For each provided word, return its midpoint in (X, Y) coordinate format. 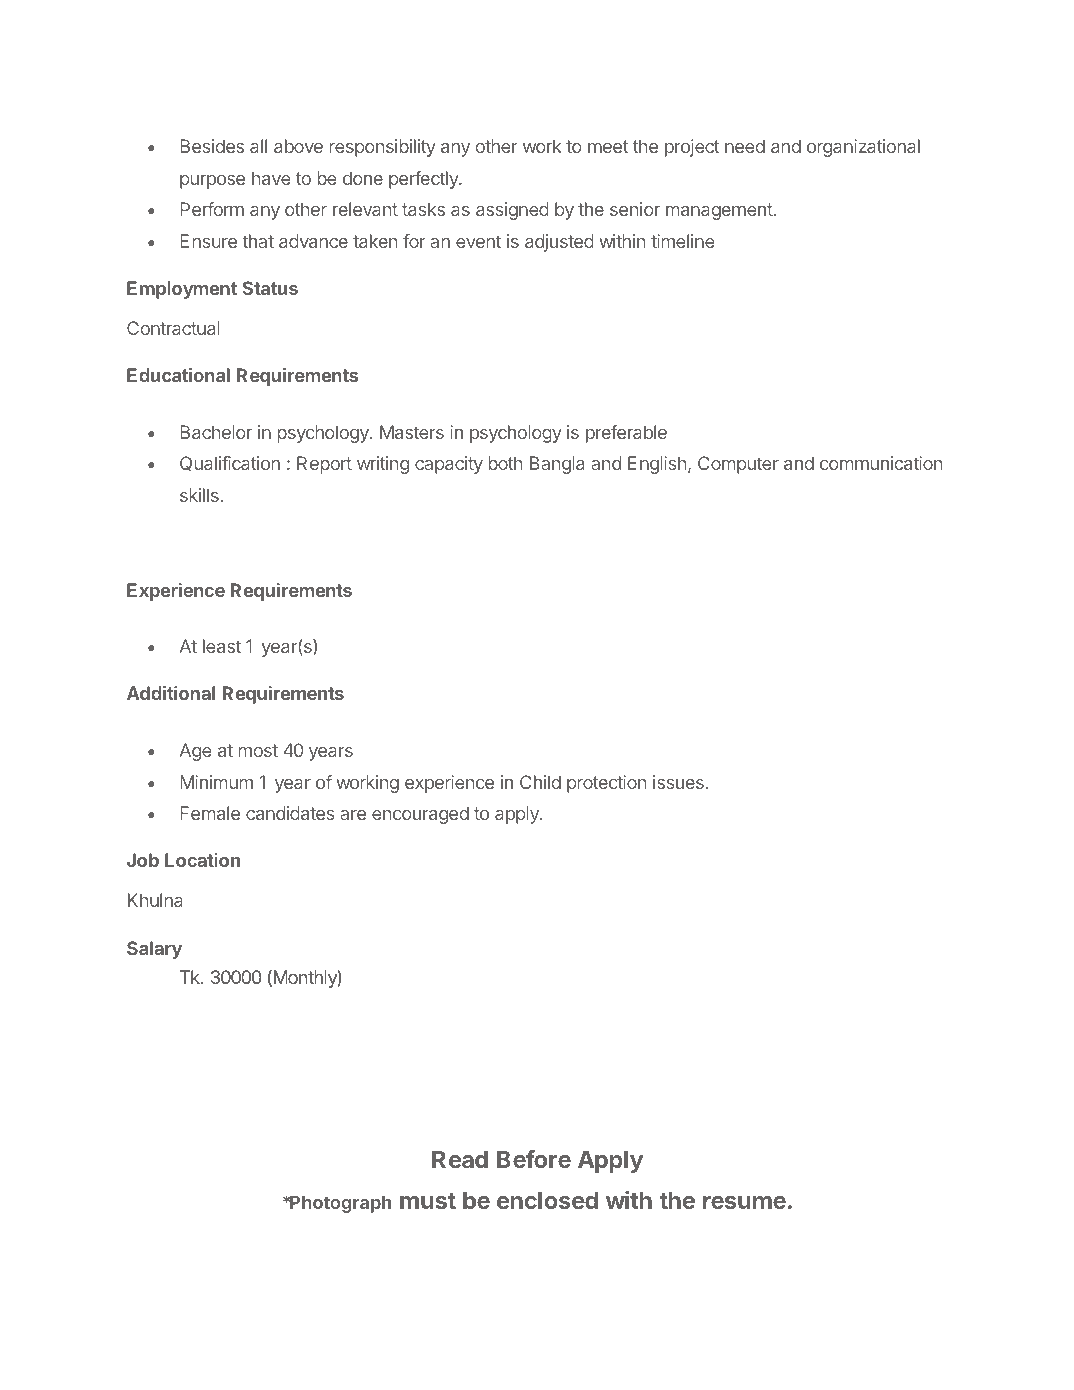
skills (200, 495)
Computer (738, 465)
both (505, 463)
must (428, 1201)
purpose (212, 182)
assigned (512, 211)
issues (678, 782)
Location (202, 860)
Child (540, 782)
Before (534, 1159)
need (745, 146)
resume (744, 1202)
